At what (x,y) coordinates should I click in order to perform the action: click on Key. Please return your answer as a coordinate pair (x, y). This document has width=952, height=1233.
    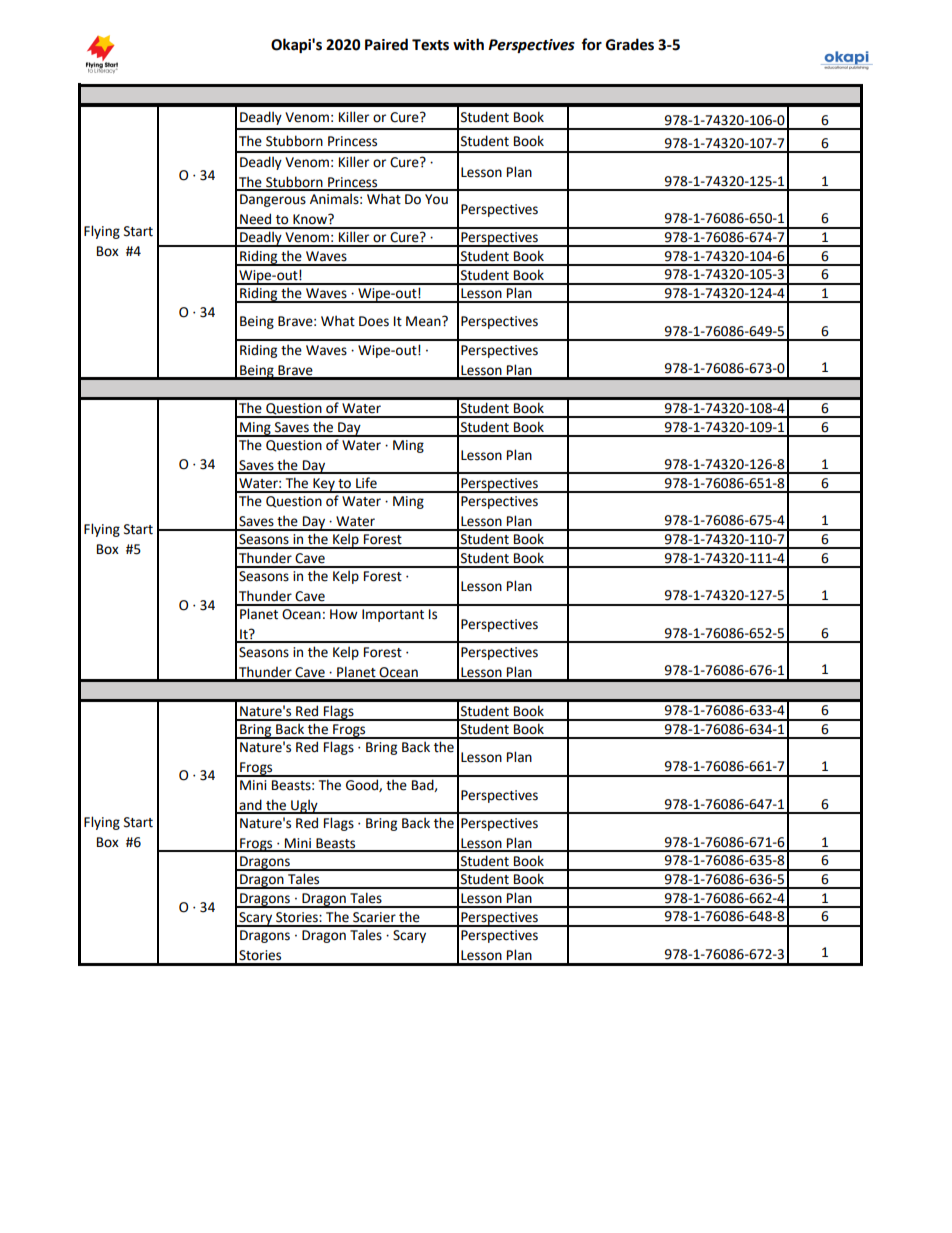
    Looking at the image, I should click on (324, 485).
